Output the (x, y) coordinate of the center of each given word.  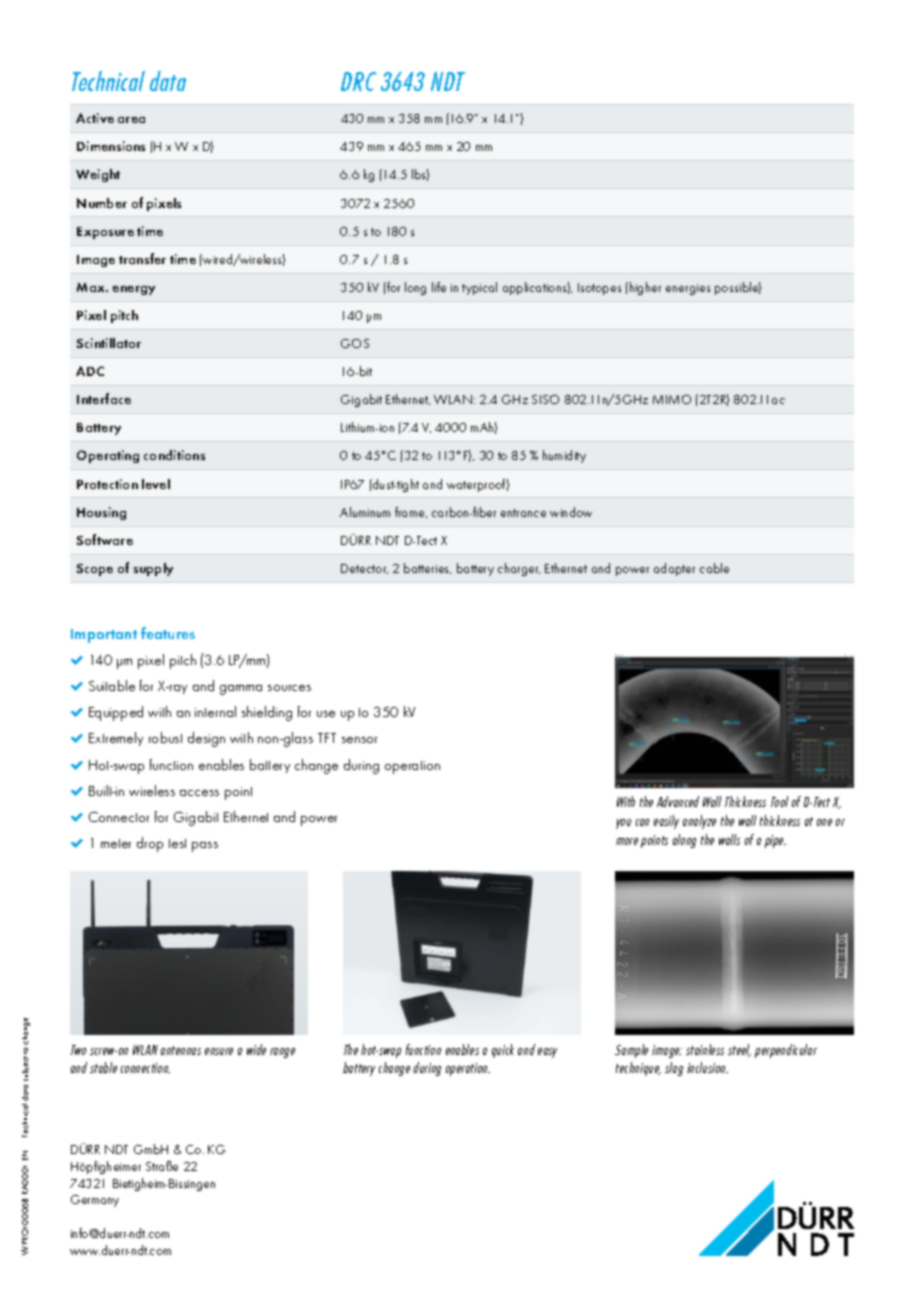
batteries (427, 568)
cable (714, 568)
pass (205, 847)
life (439, 287)
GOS (355, 343)
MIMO (672, 399)
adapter (674, 569)
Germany (95, 1201)
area (131, 120)
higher (645, 288)
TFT (327, 738)
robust (165, 737)
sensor (359, 740)
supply (153, 569)
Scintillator (109, 343)
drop (150, 844)
